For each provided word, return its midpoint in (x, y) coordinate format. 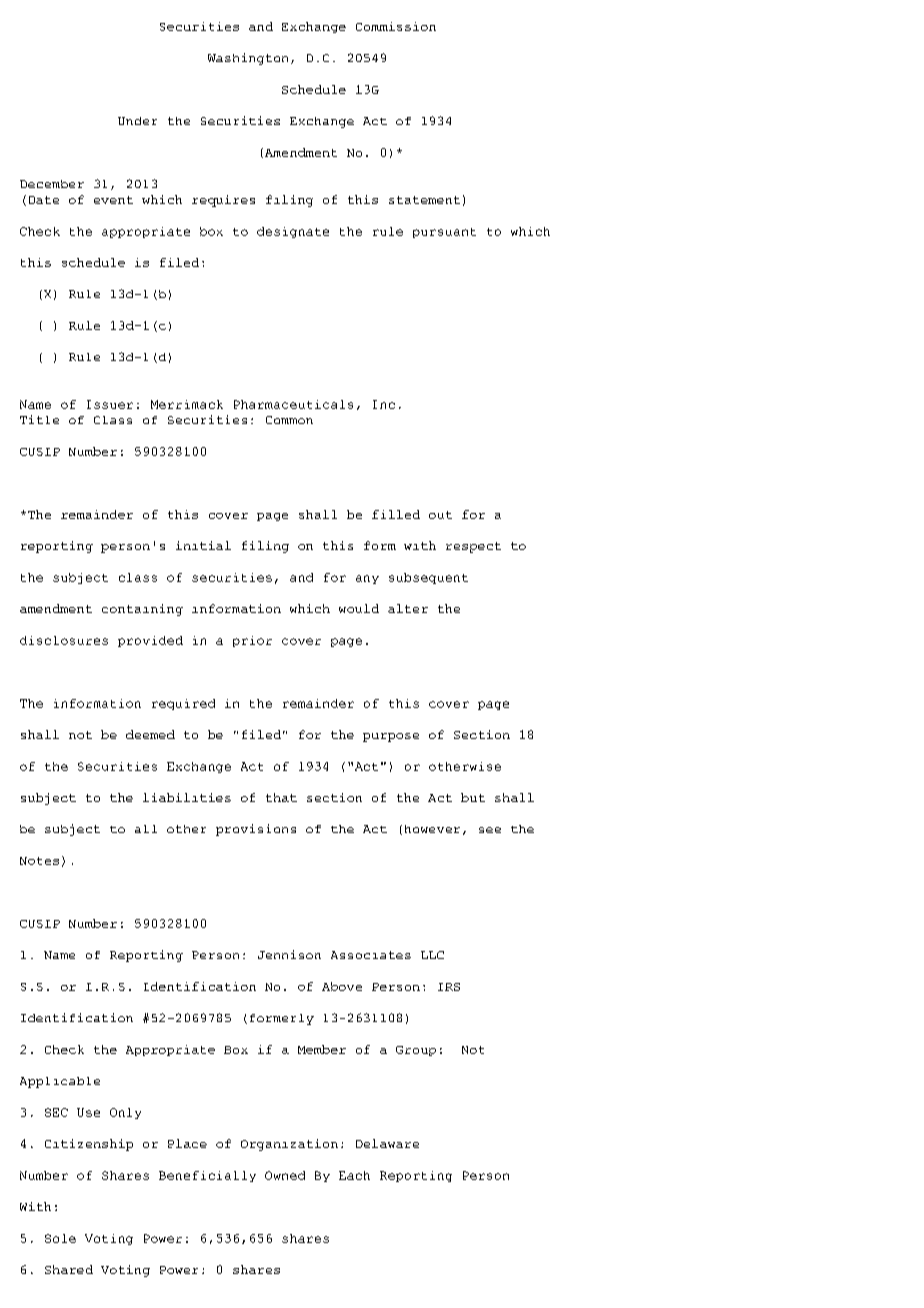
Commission (396, 26)
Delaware (387, 1143)
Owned (285, 1175)
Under (137, 121)
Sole (60, 1238)
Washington (248, 59)
